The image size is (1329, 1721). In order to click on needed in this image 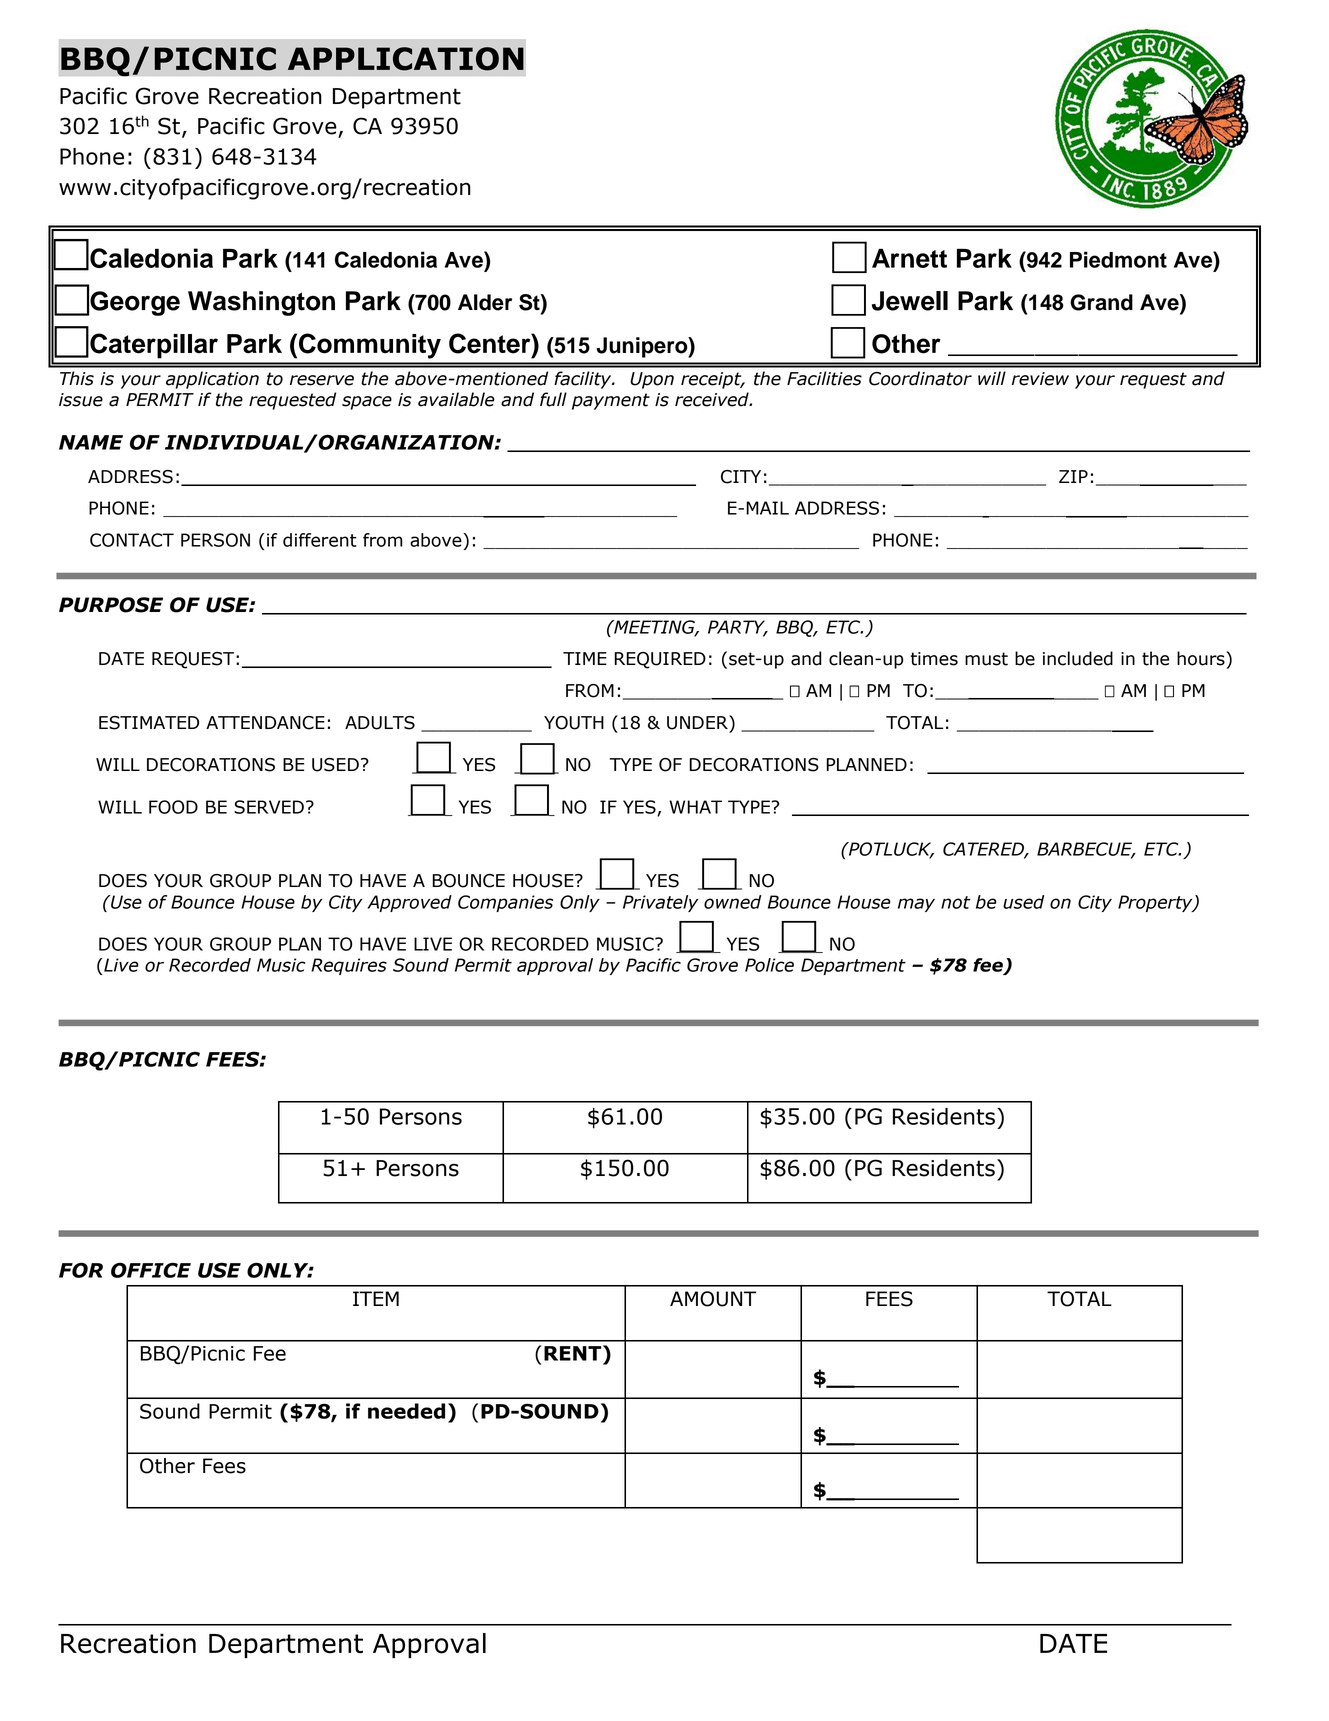, I will do `click(406, 1411)`.
